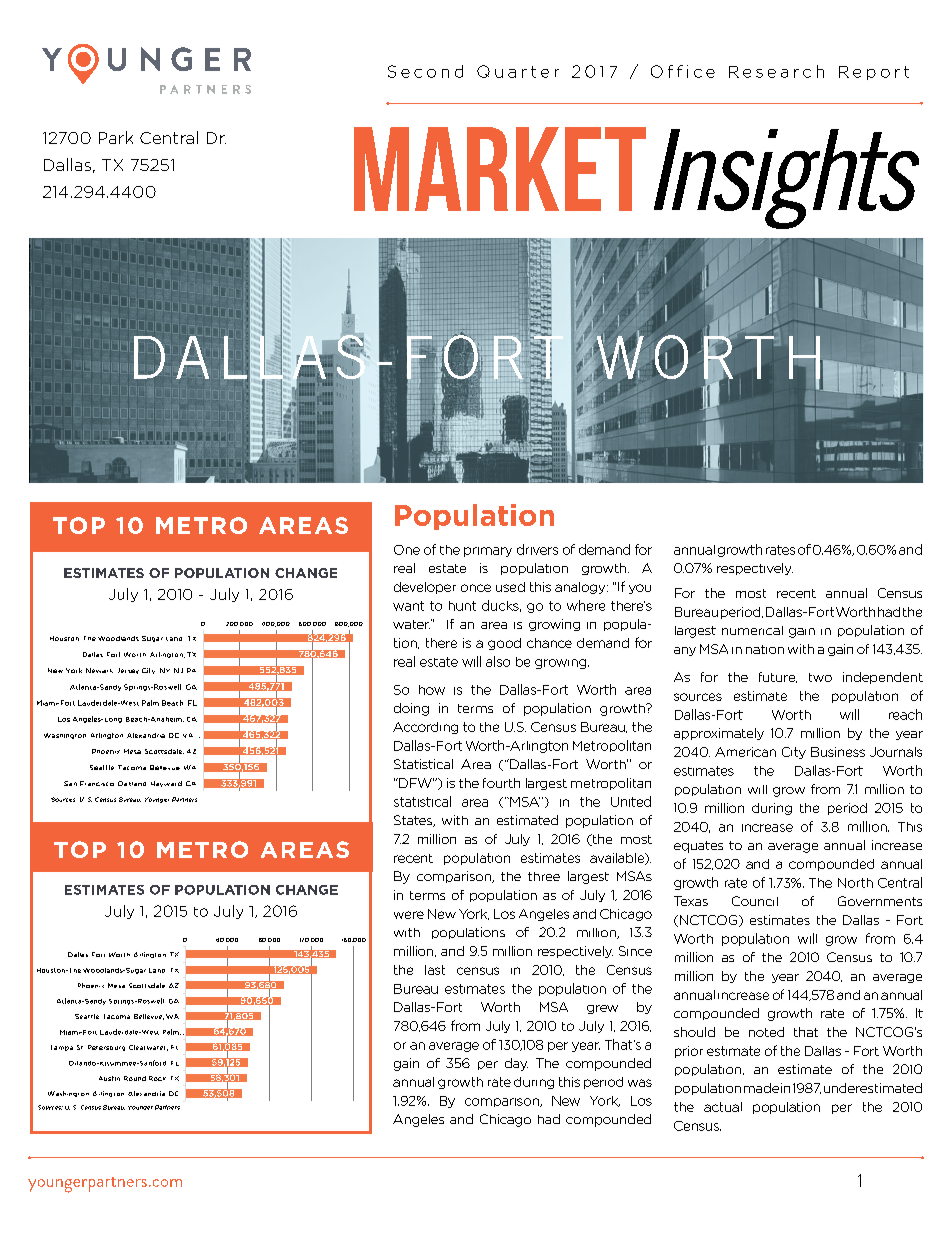 The width and height of the screenshot is (952, 1233). I want to click on day, so click(516, 1064).
